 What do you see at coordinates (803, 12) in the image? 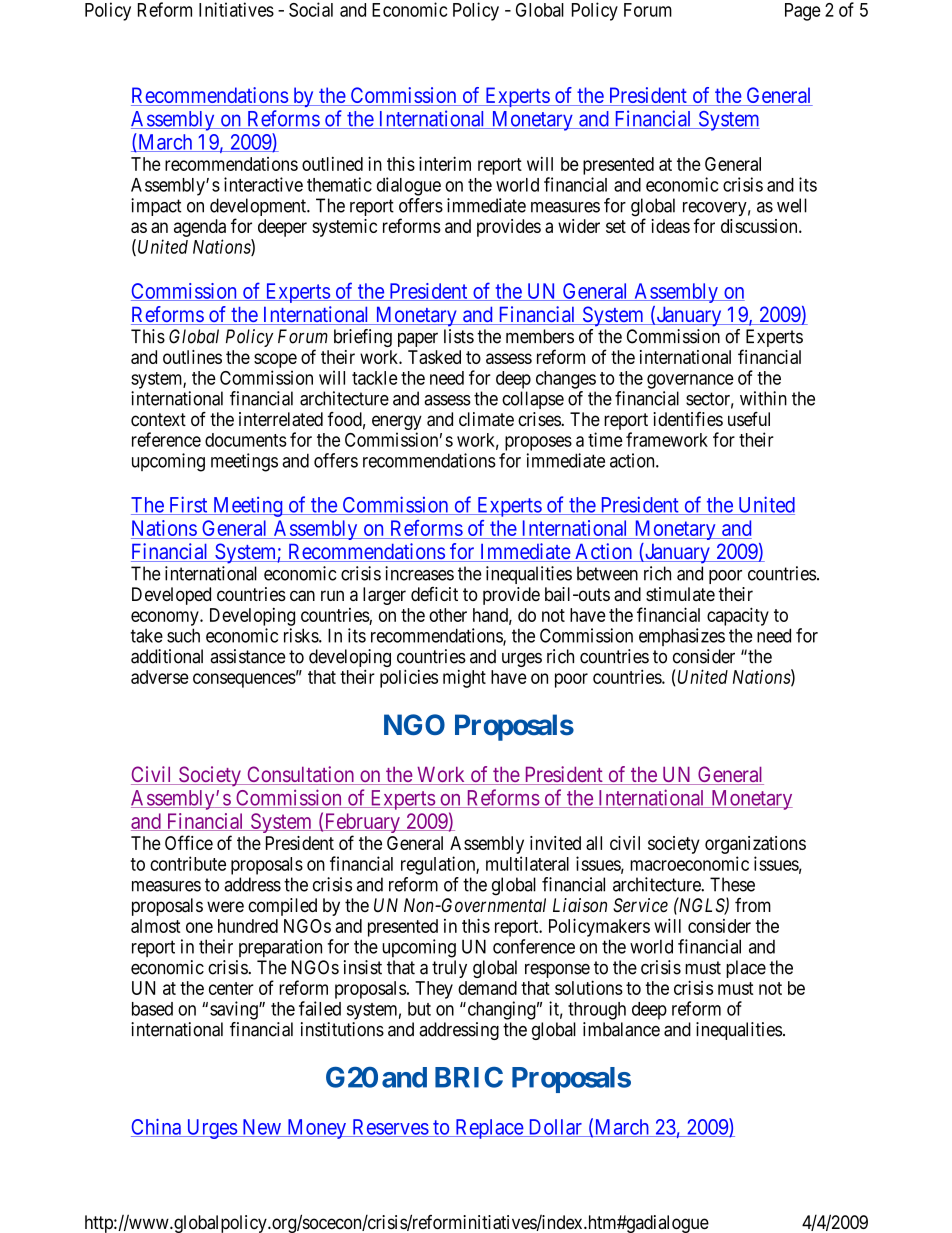
I see `Page` at bounding box center [803, 12].
